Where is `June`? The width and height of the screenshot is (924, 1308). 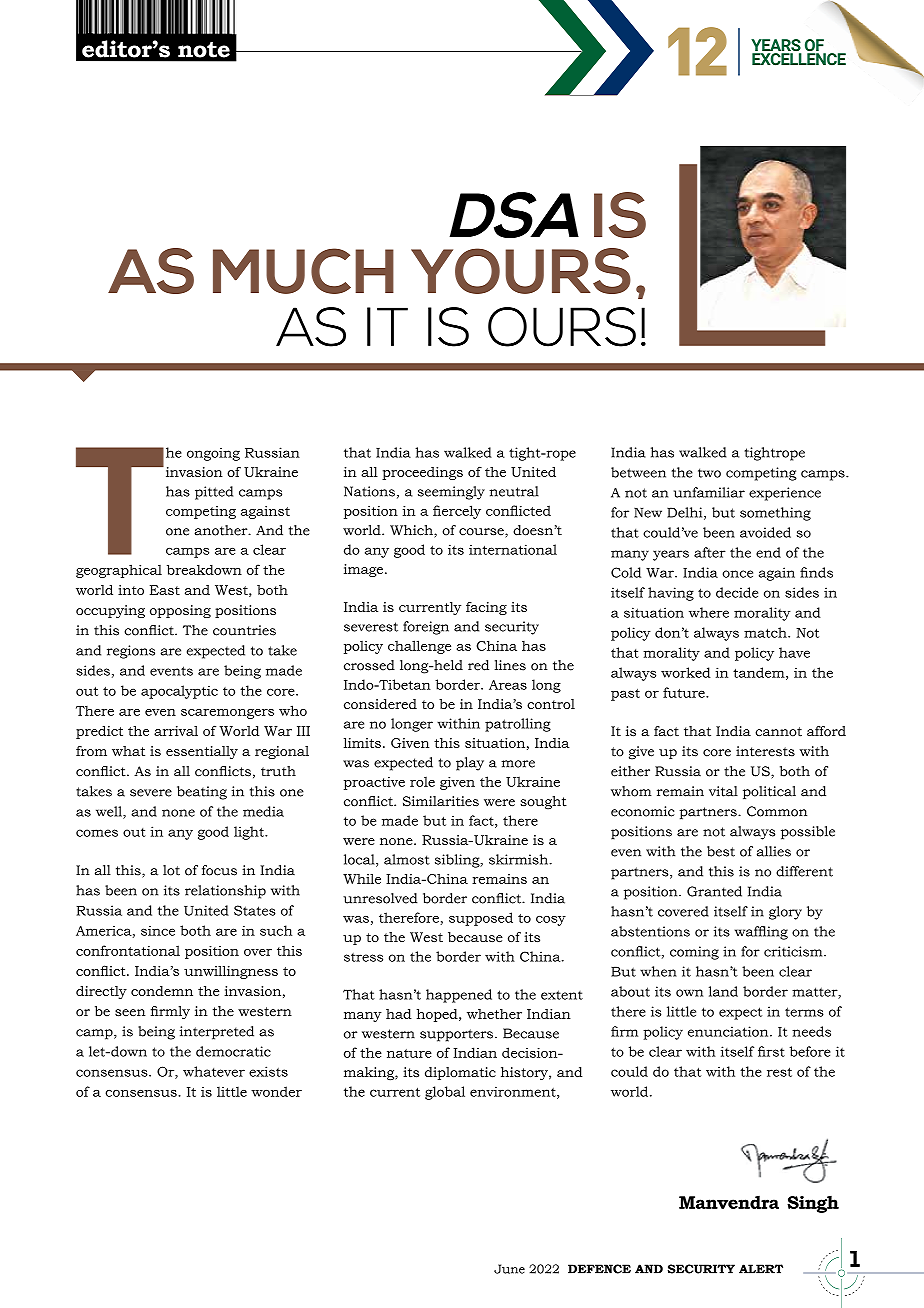 June is located at coordinates (509, 1269).
